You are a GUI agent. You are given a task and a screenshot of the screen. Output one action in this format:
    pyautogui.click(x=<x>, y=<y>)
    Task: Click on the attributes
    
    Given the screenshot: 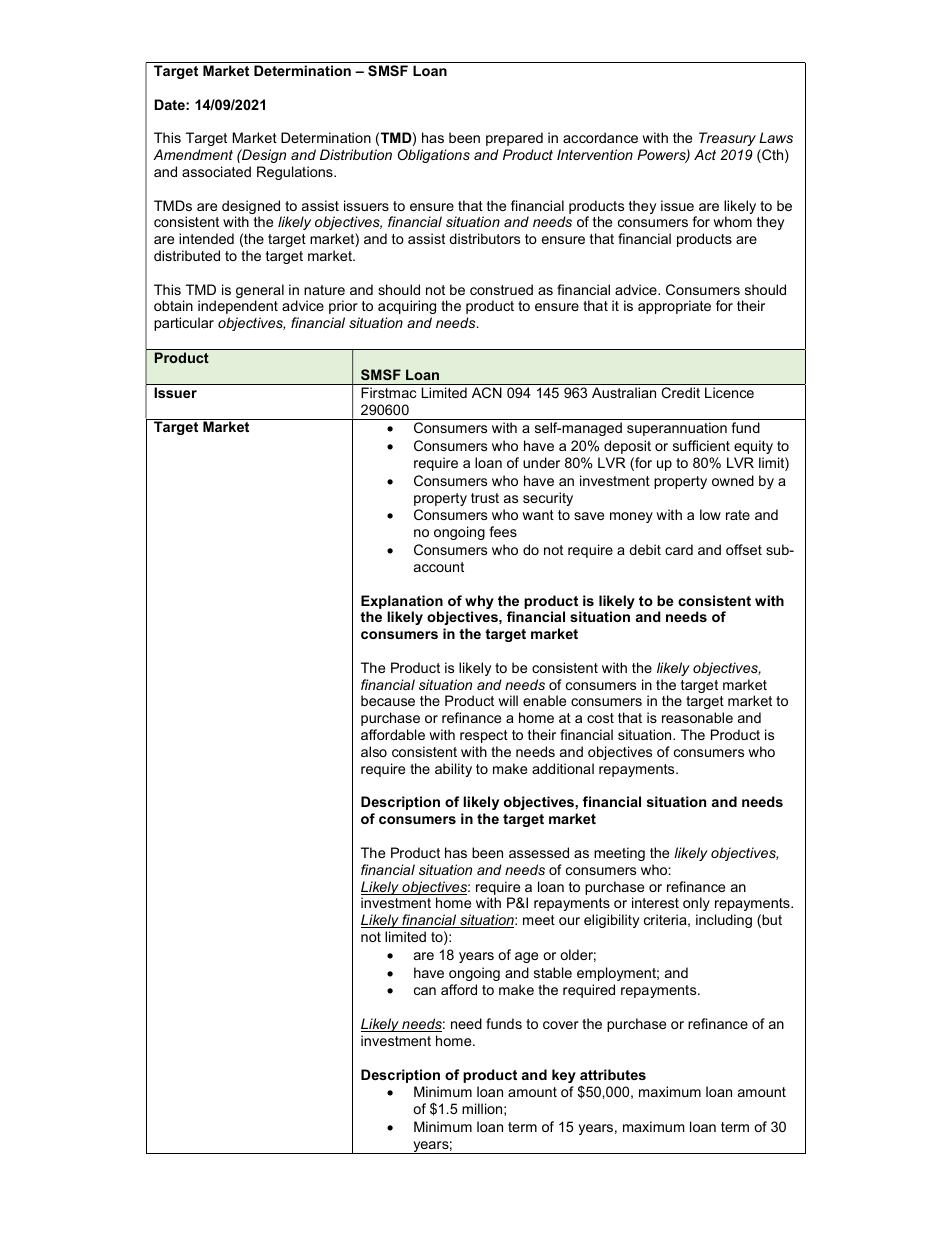 What is the action you would take?
    pyautogui.click(x=613, y=1074)
